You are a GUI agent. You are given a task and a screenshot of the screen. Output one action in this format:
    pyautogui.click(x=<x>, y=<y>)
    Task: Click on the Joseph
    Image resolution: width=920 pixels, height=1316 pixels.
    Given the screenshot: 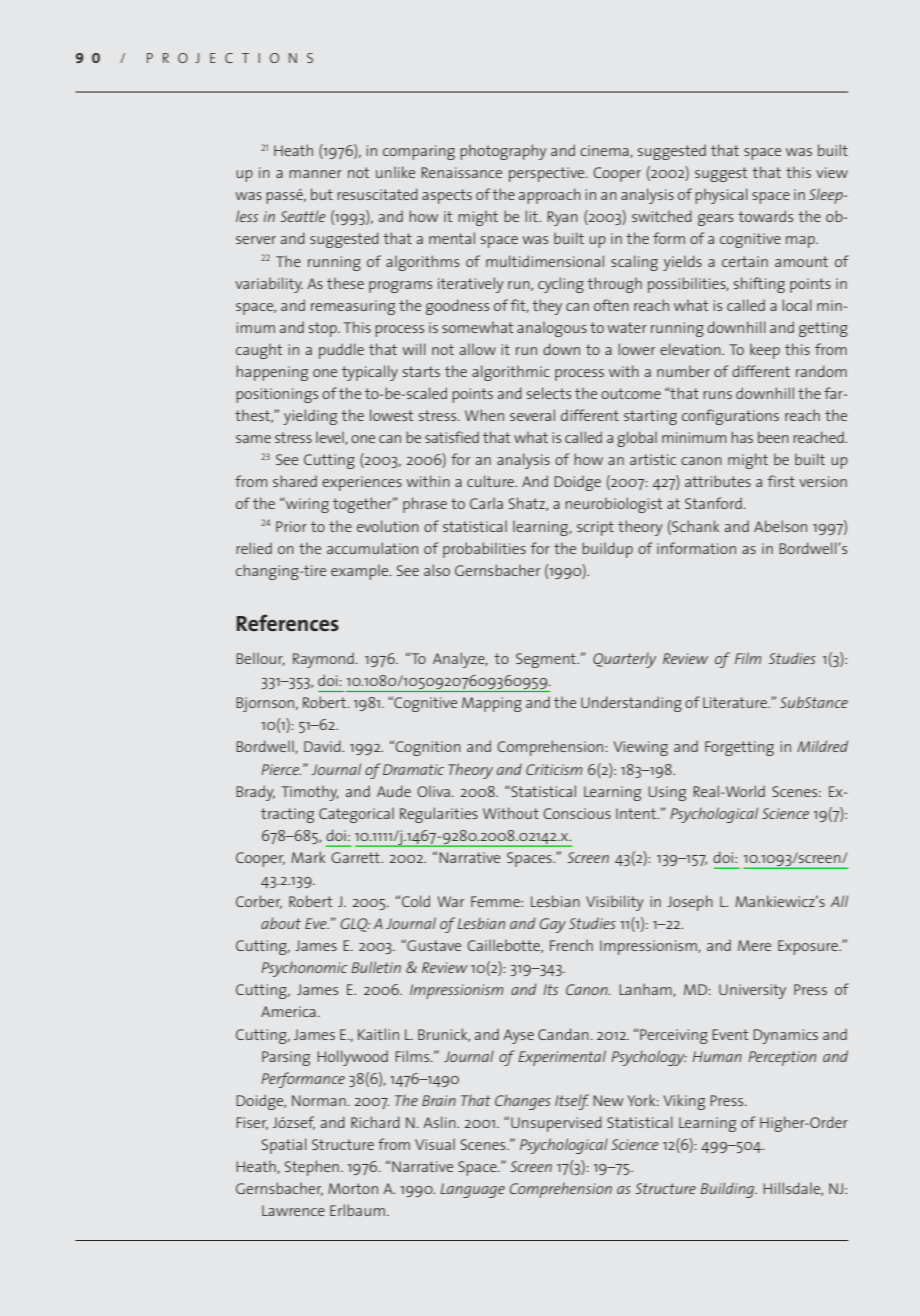 What is the action you would take?
    pyautogui.click(x=690, y=903)
